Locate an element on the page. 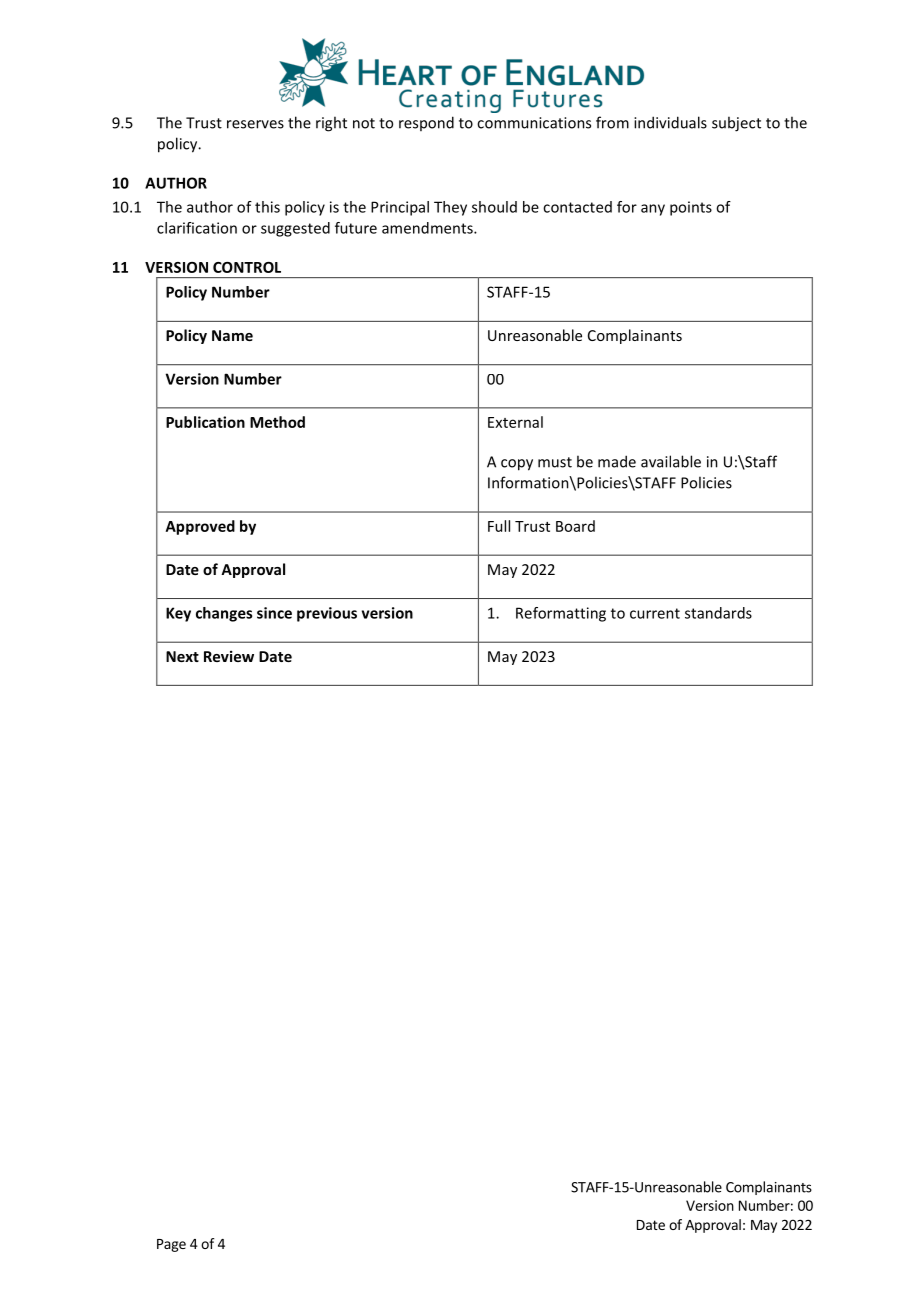 Image resolution: width=924 pixels, height=1308 pixels. Review is located at coordinates (229, 656).
